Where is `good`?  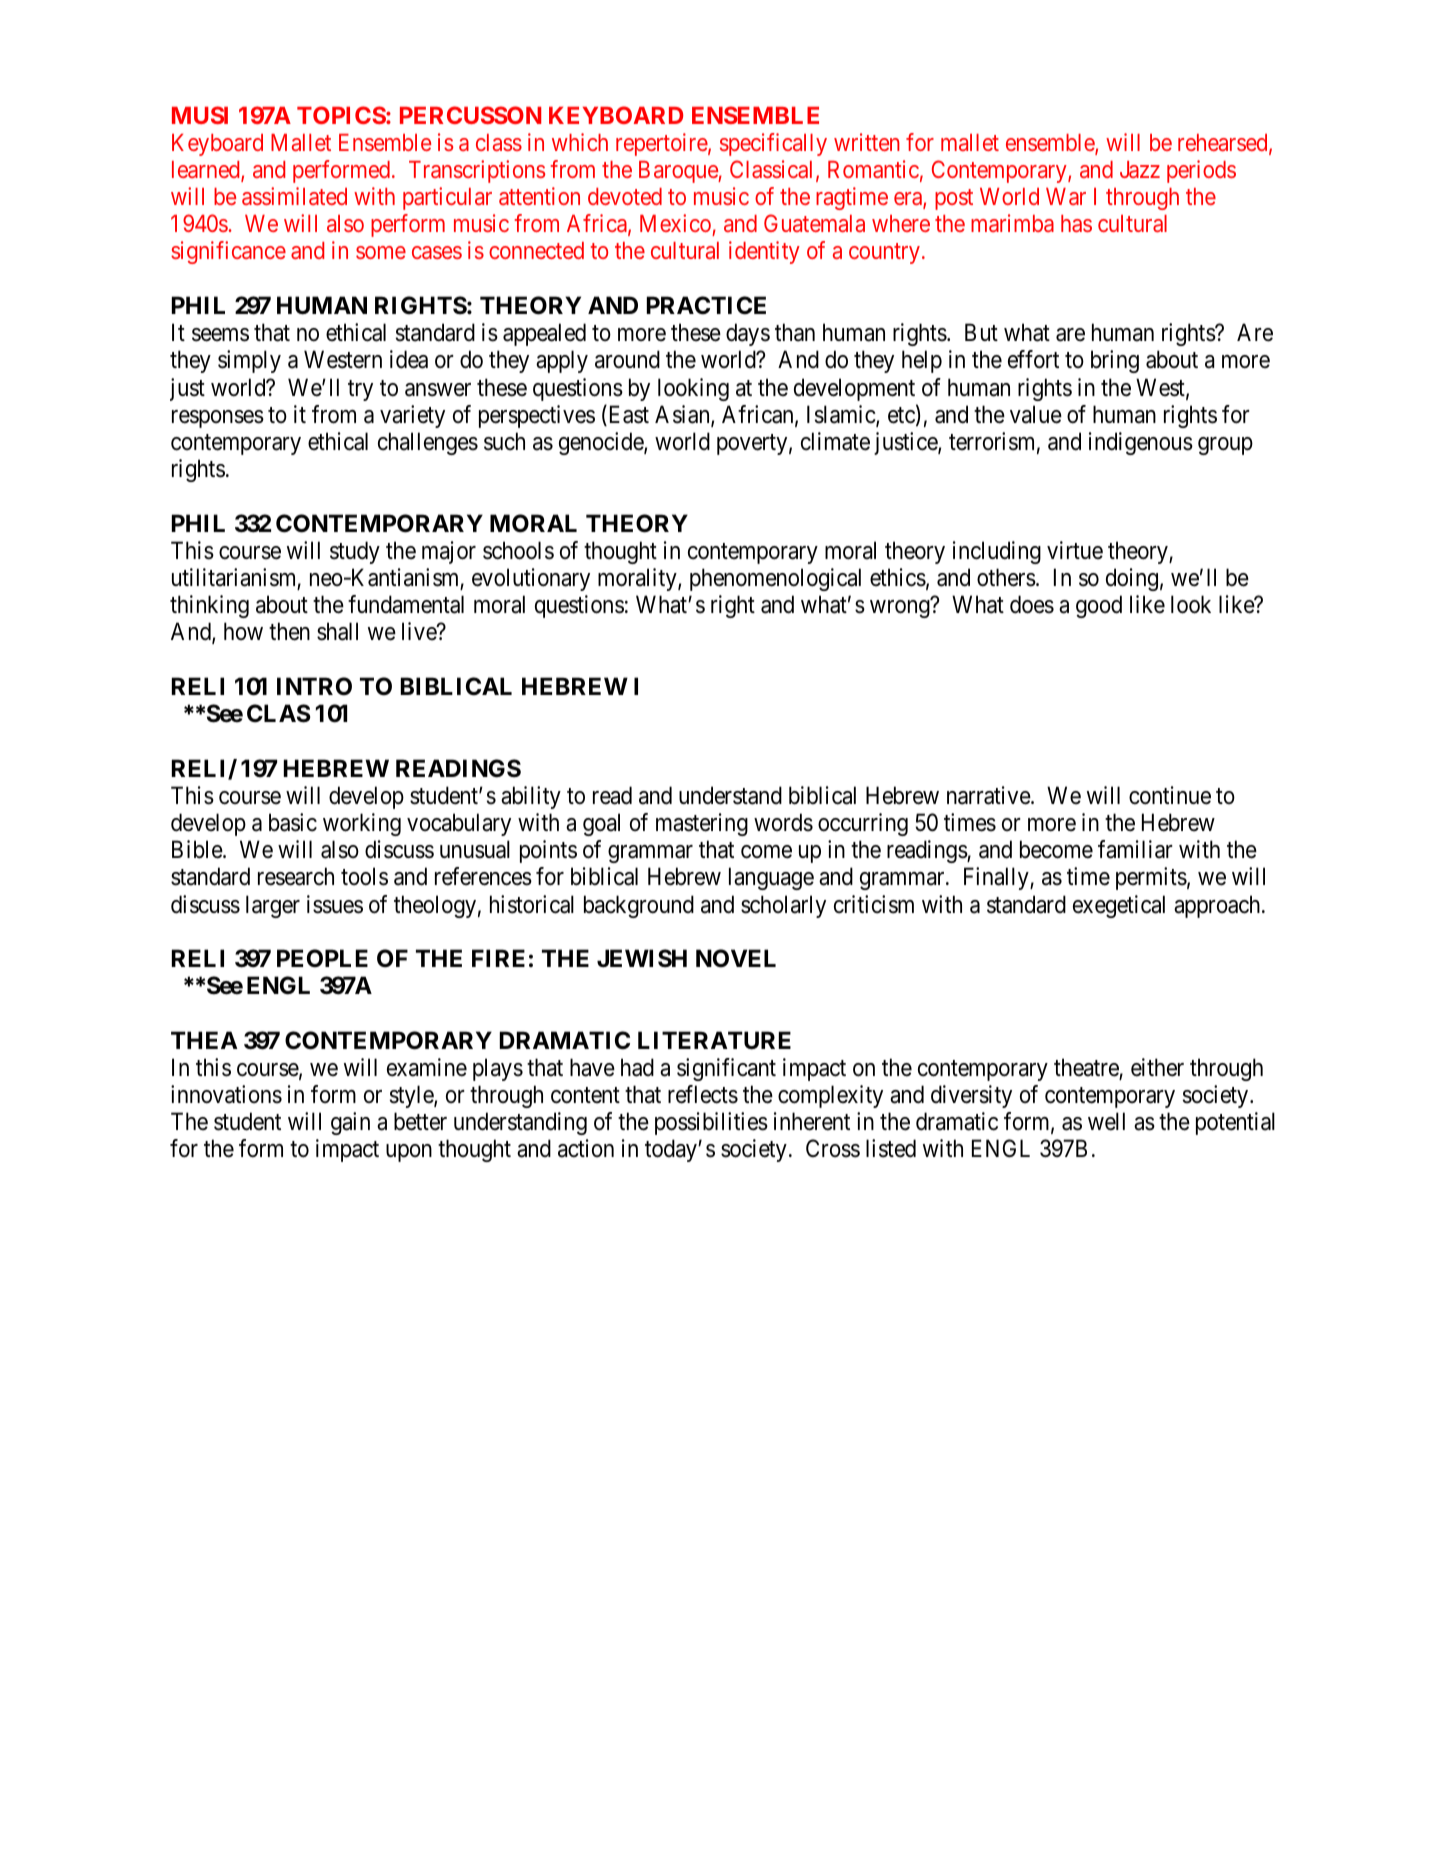
good is located at coordinates (1099, 606).
